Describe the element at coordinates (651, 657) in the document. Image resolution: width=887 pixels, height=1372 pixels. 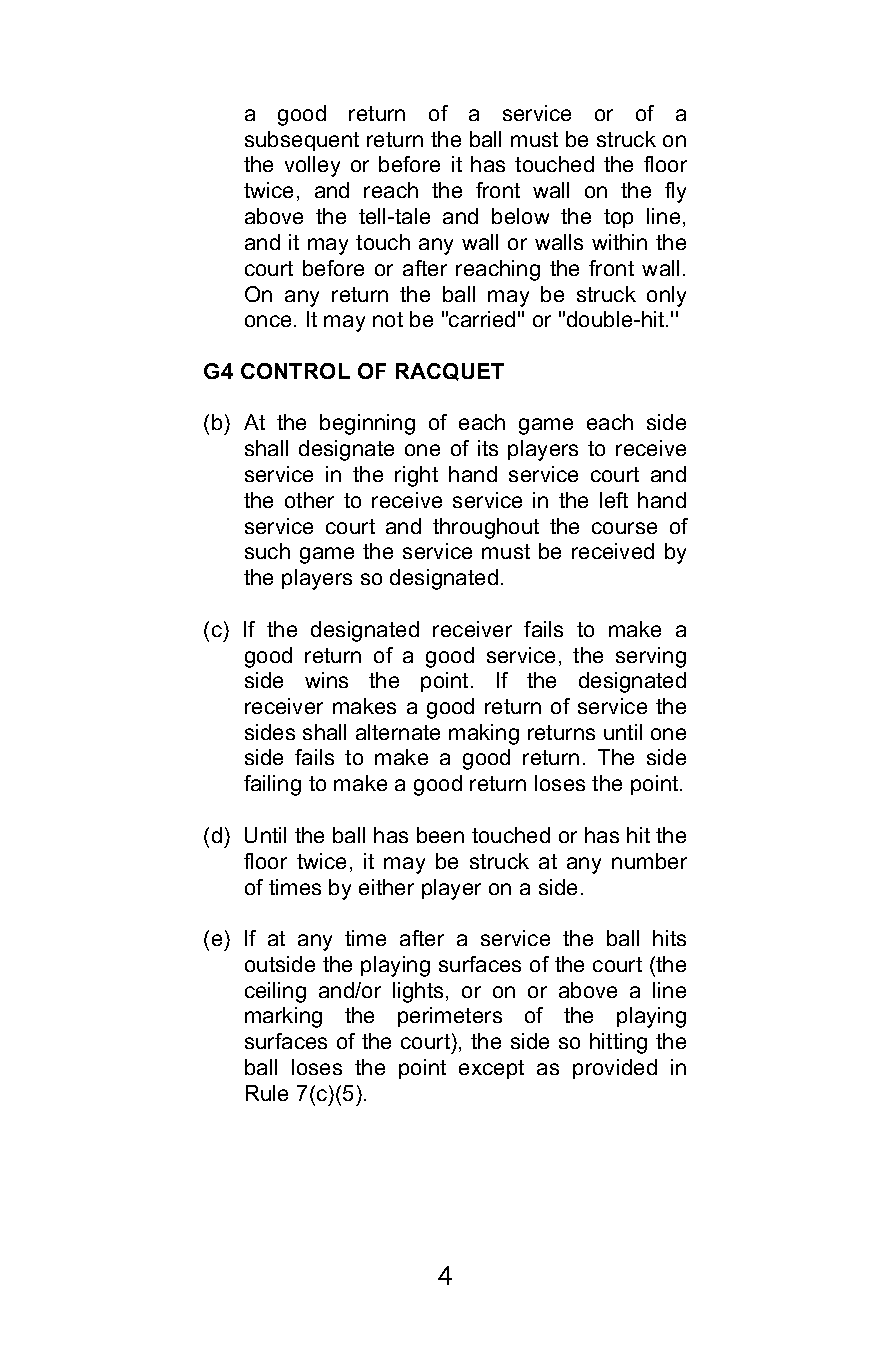
I see `serving` at that location.
